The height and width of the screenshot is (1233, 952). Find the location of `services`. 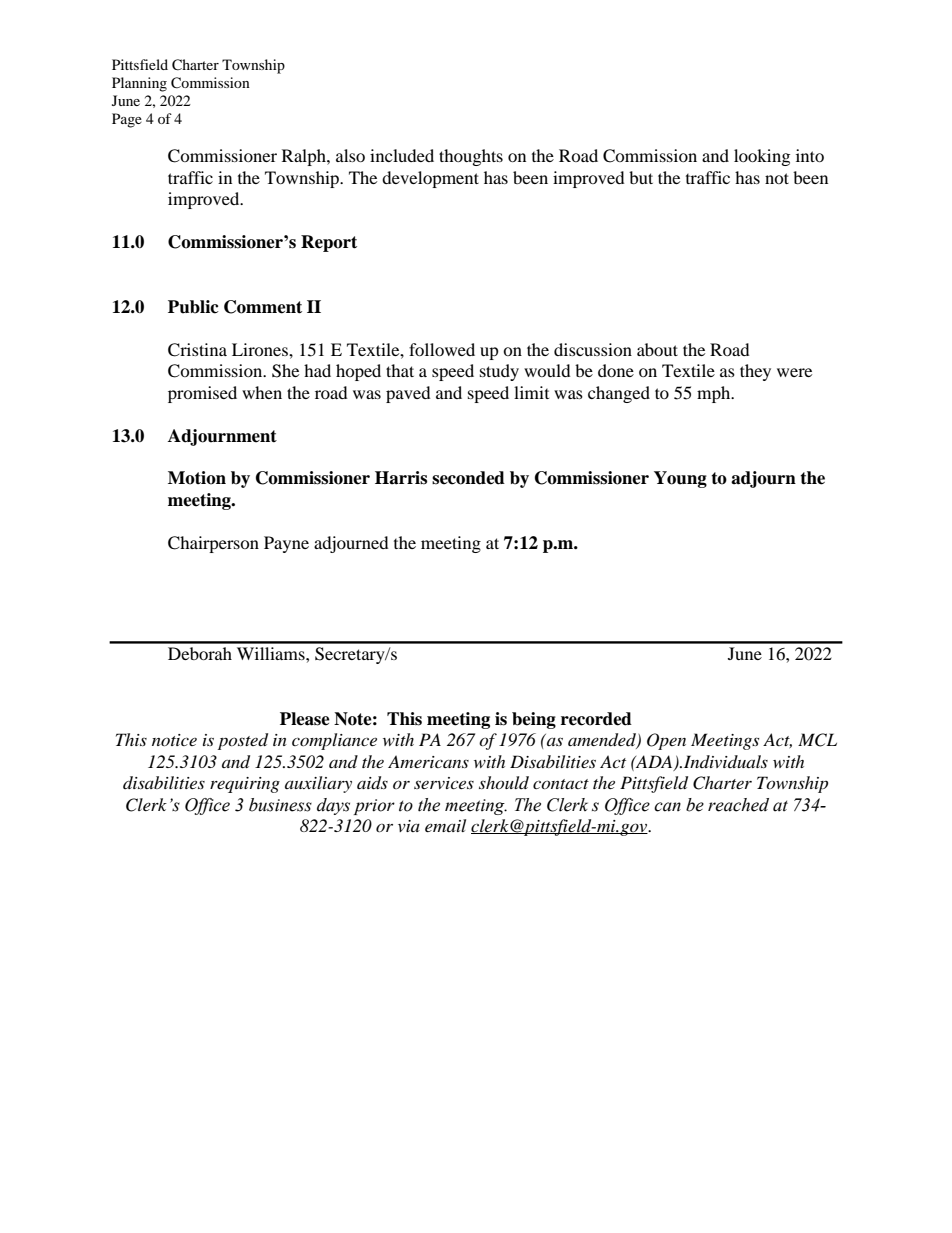

services is located at coordinates (444, 783).
